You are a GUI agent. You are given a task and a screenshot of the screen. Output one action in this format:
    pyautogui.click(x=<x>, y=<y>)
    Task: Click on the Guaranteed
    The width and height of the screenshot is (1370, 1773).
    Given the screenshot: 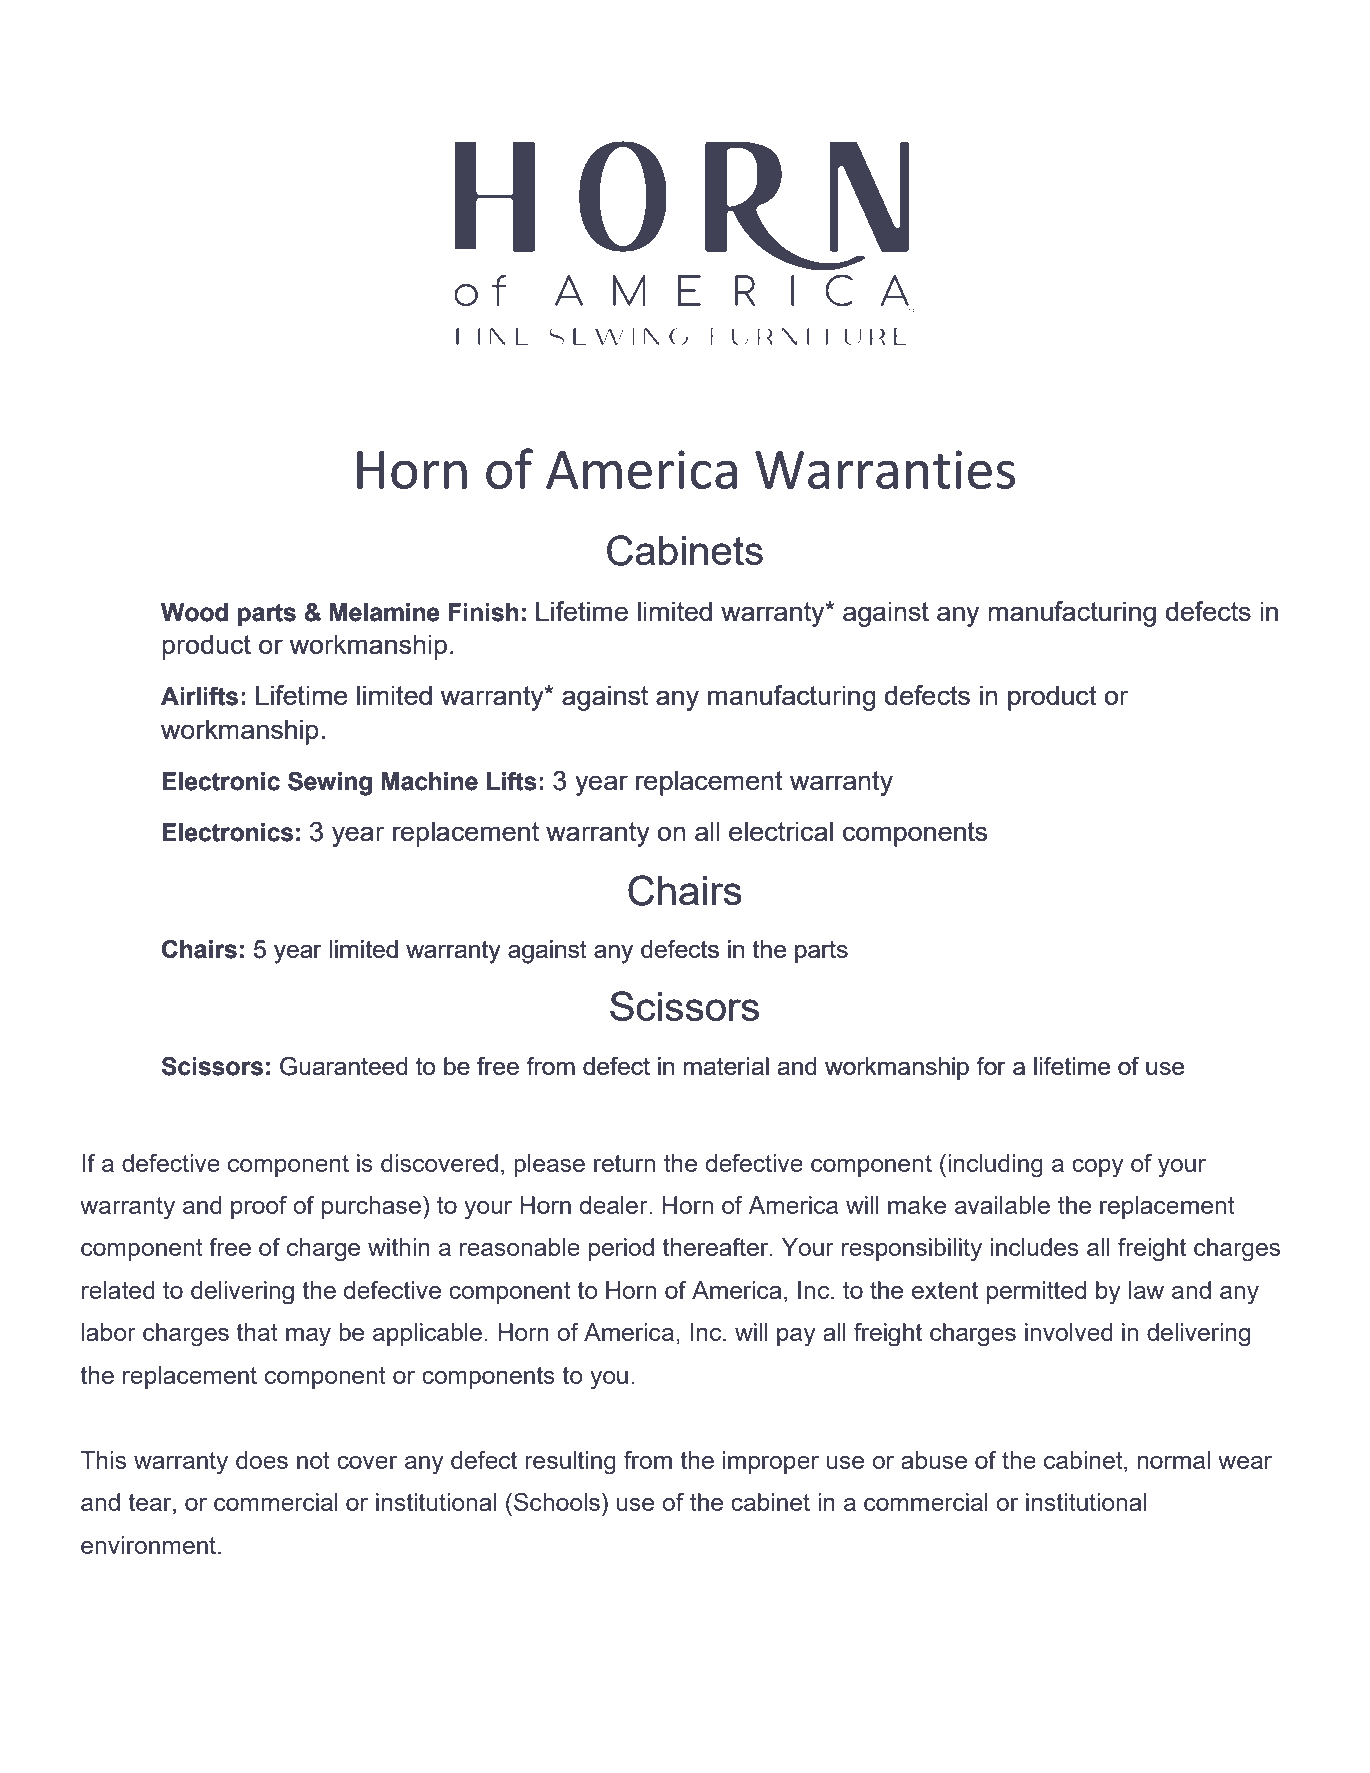 What is the action you would take?
    pyautogui.click(x=344, y=1066)
